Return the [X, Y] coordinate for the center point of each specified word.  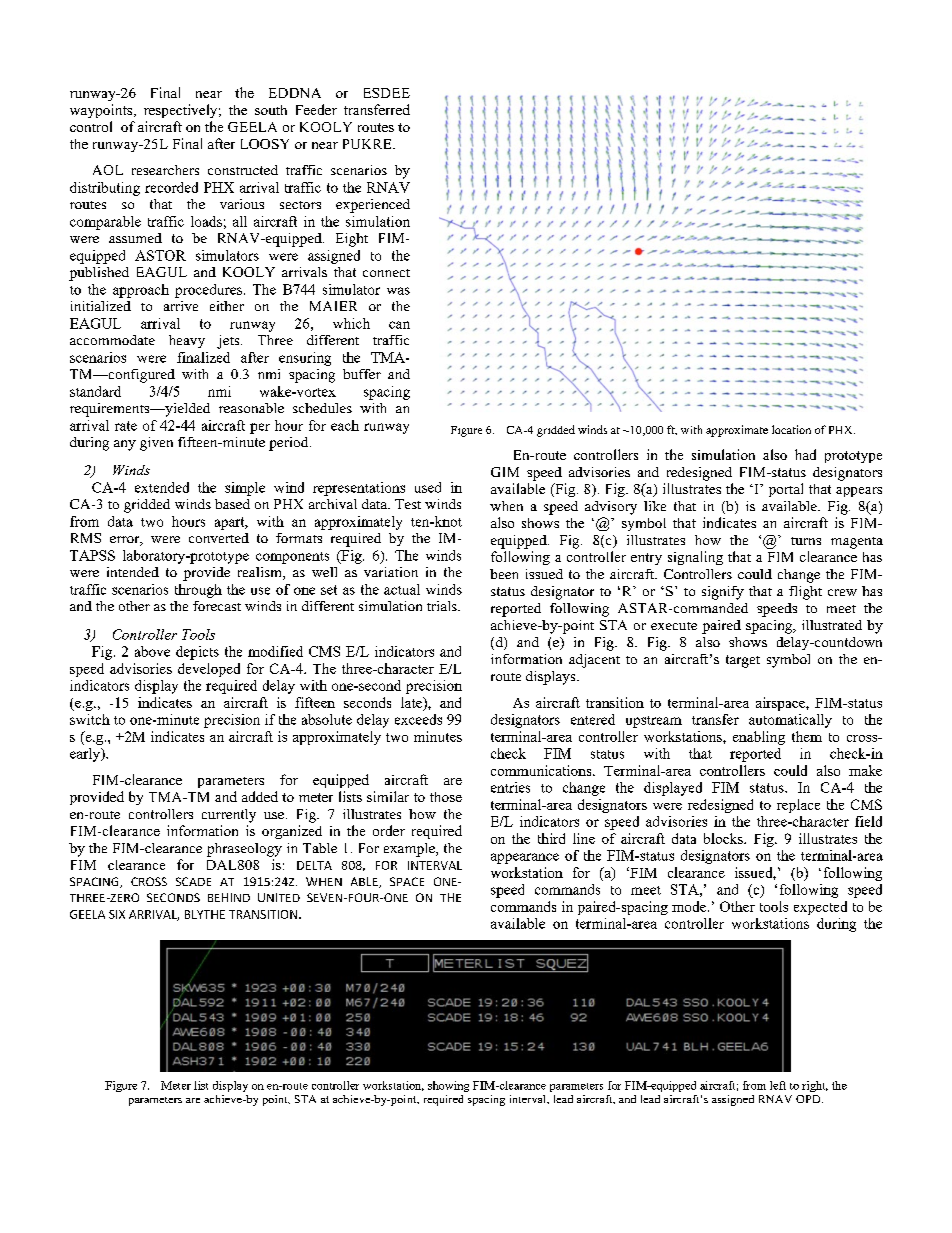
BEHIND [229, 897]
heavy [187, 341]
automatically [790, 721]
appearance [525, 858]
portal [786, 490]
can [399, 325]
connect [386, 273]
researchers [165, 170]
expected [820, 908]
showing [448, 1086]
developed [209, 670]
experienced [373, 206]
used [428, 487]
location [791, 429]
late [412, 702]
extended [162, 487]
